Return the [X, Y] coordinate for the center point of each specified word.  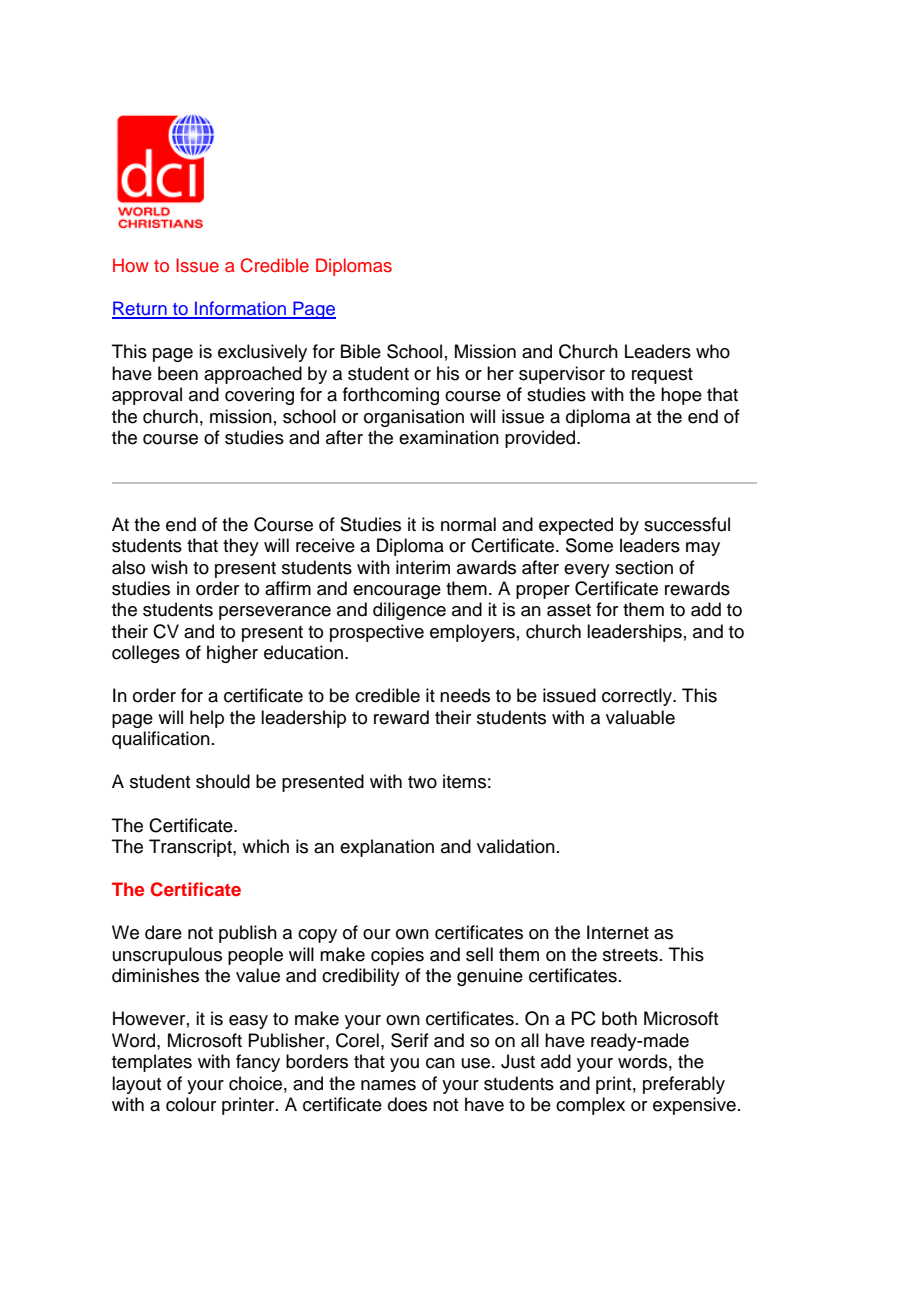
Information [240, 309]
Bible [361, 351]
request [662, 376]
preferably [684, 1085]
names [388, 1085]
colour [191, 1104]
